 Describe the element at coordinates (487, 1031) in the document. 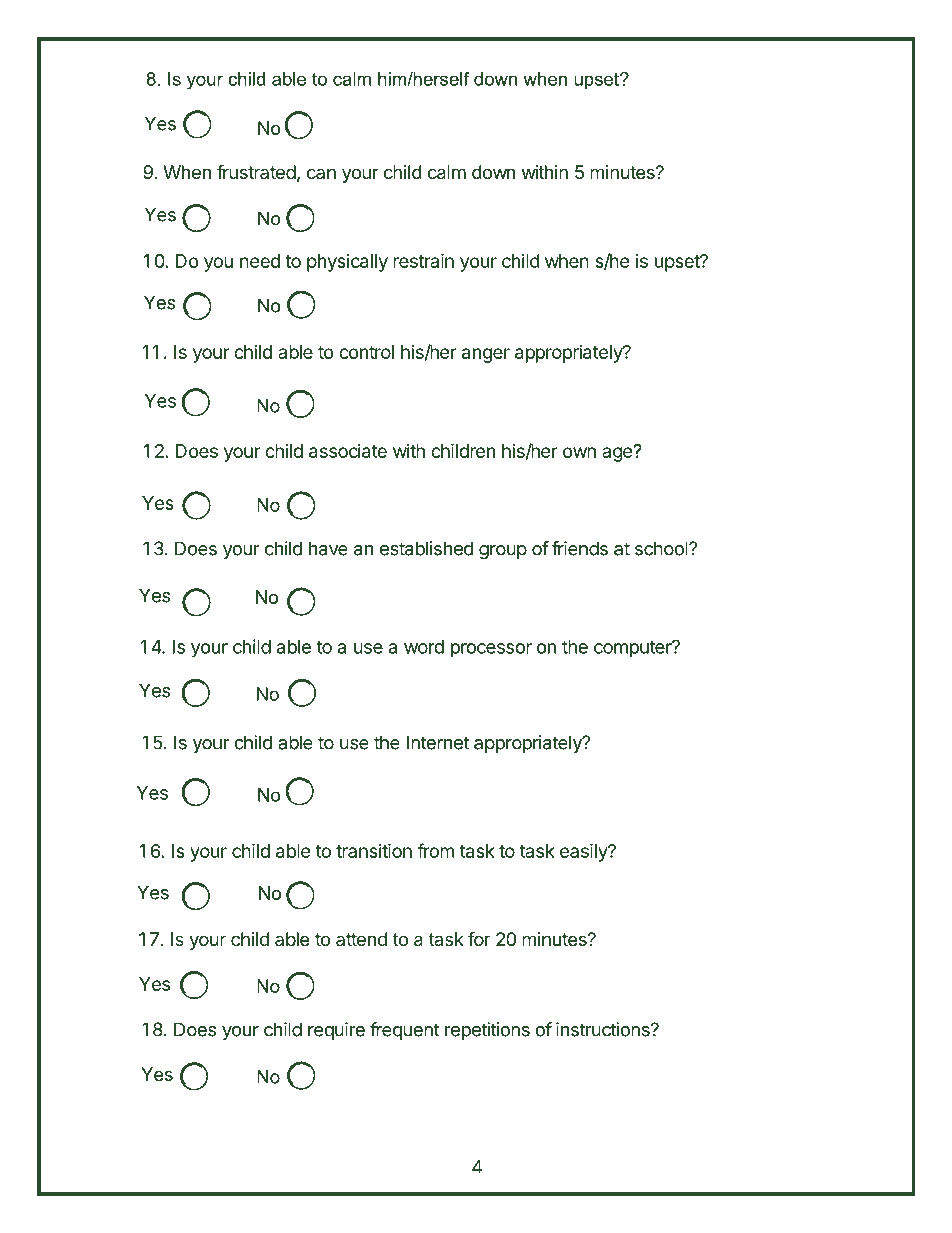

I see `repetitions` at that location.
